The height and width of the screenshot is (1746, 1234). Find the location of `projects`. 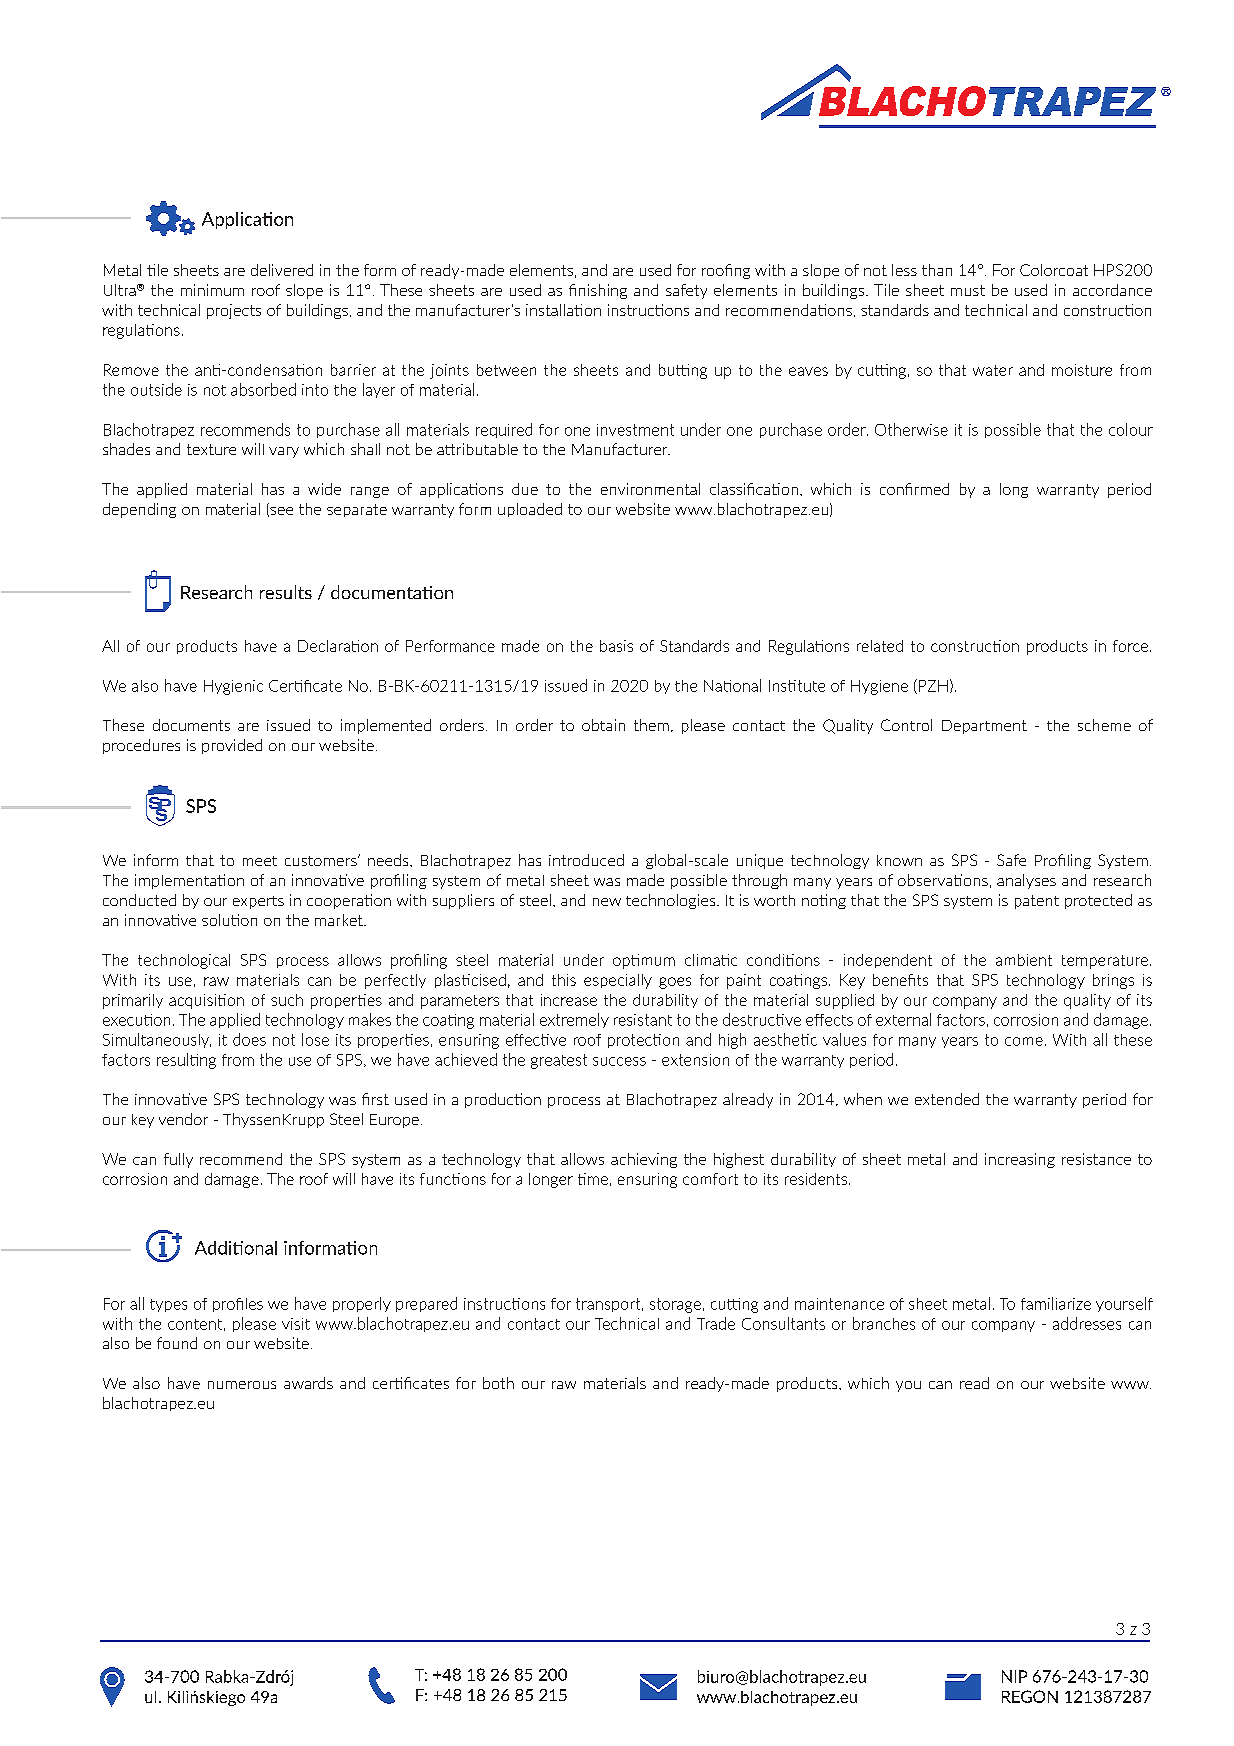

projects is located at coordinates (234, 311).
